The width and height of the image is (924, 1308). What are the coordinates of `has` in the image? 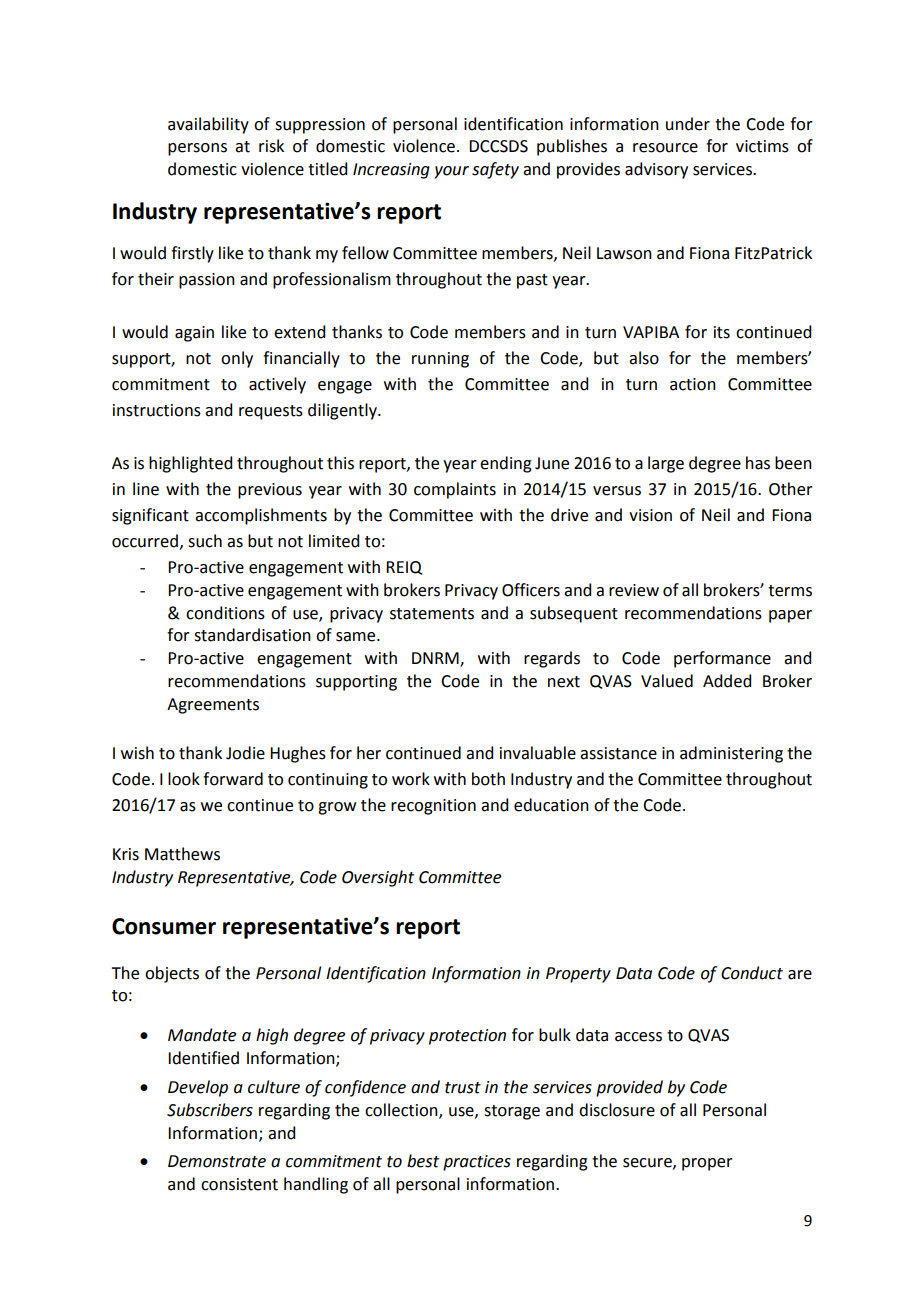 It's located at (758, 463).
